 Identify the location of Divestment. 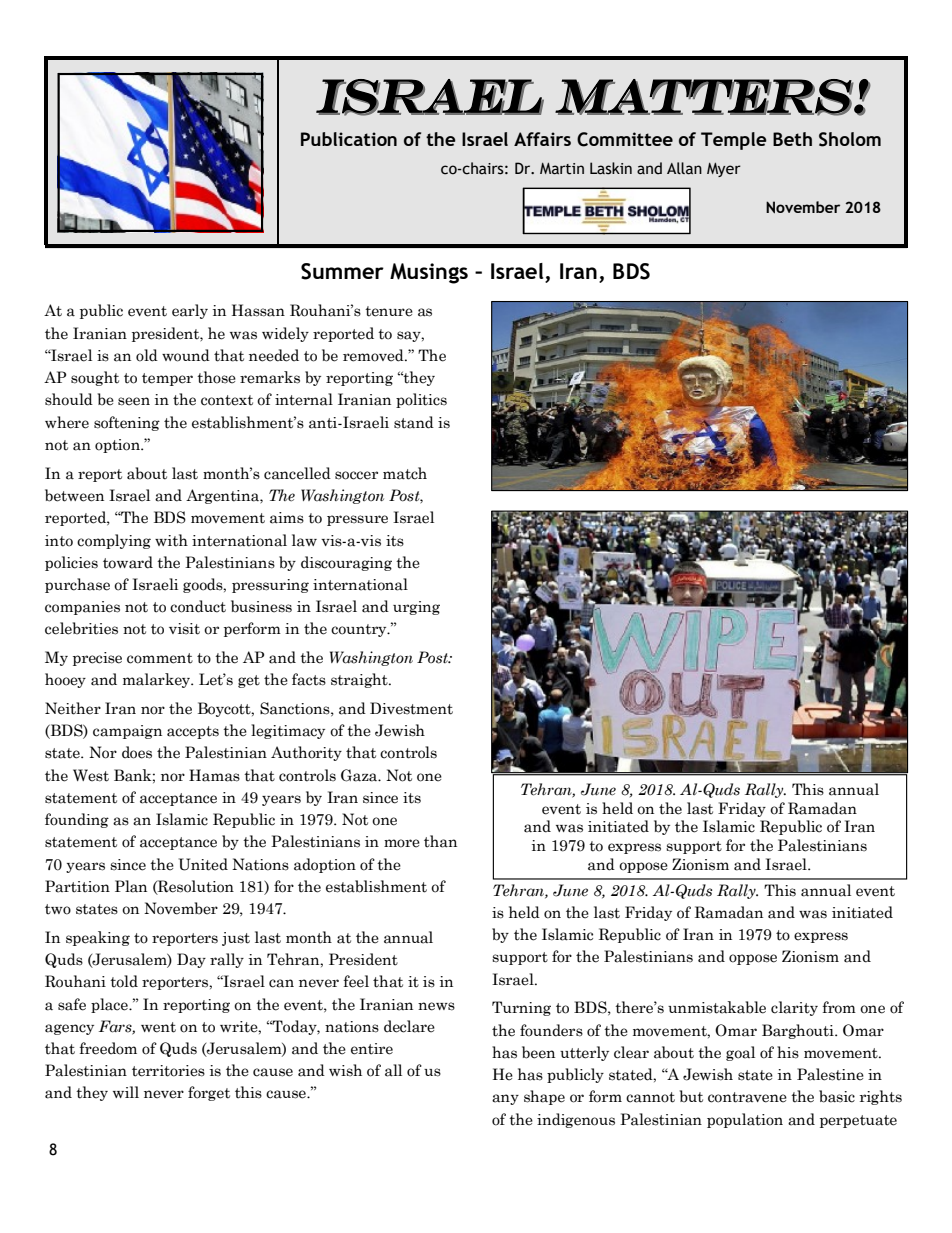
(411, 708).
